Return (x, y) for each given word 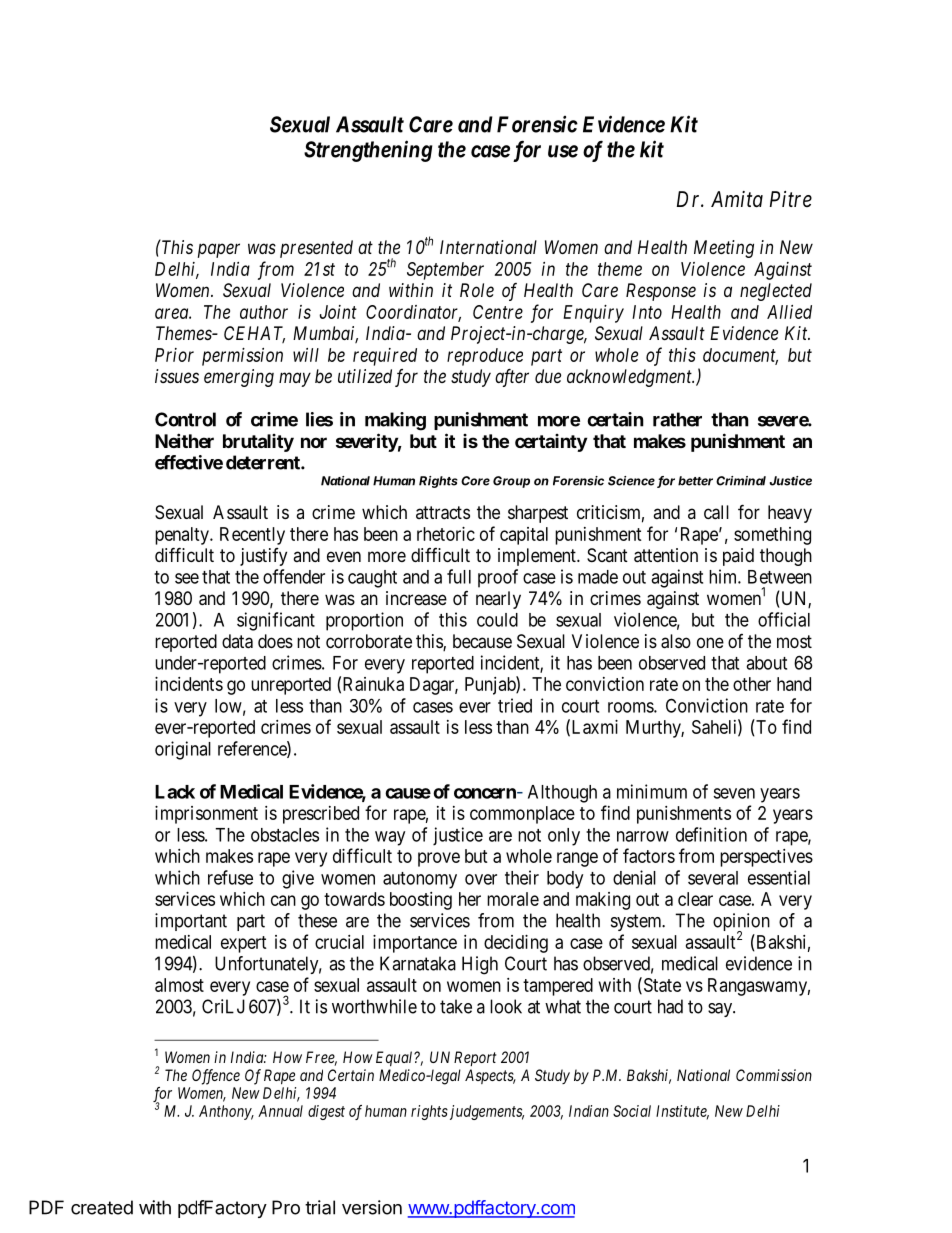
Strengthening (368, 151)
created (102, 1207)
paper (219, 250)
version (372, 1207)
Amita (737, 199)
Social (632, 1111)
